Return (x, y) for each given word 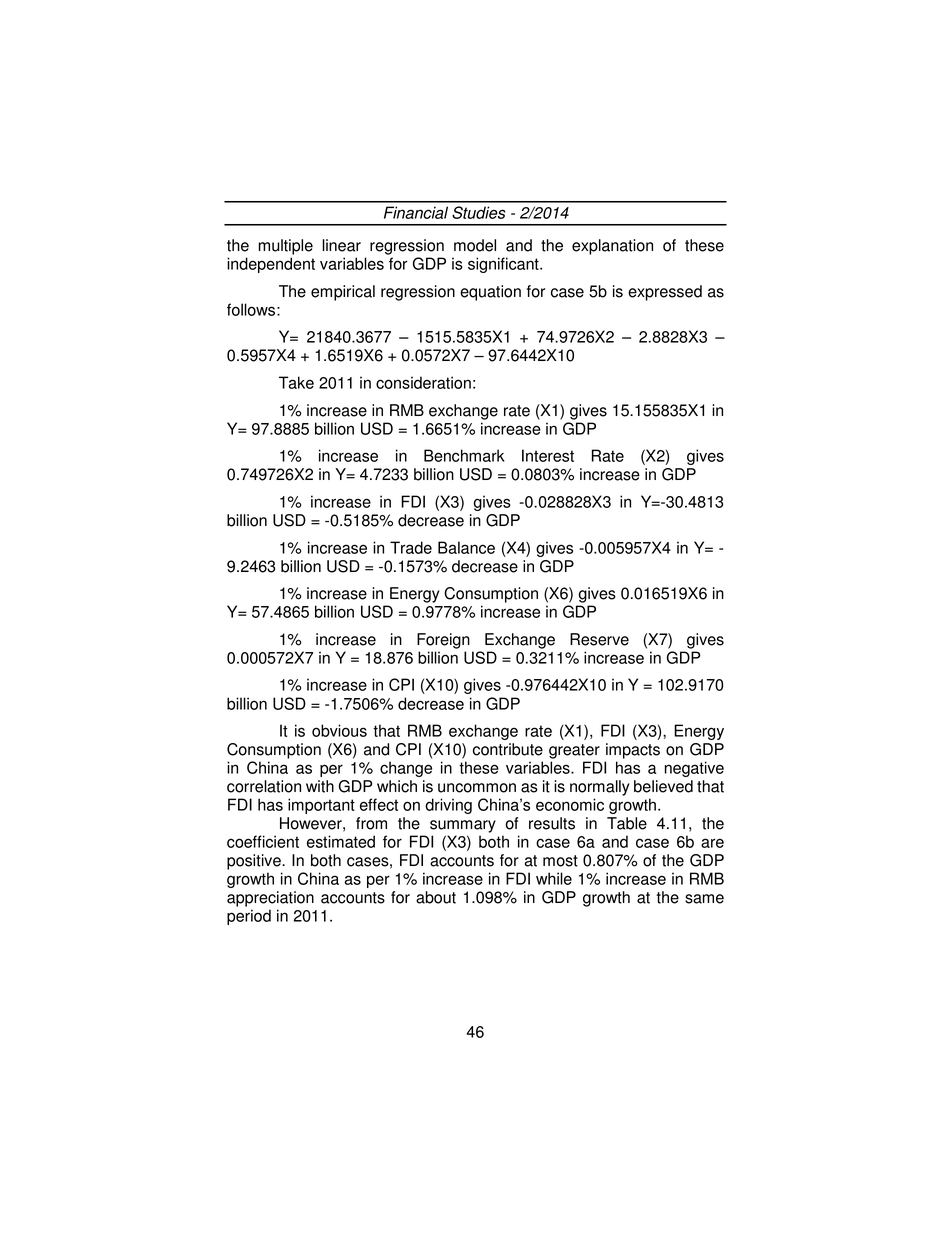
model (475, 245)
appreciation (270, 899)
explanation (612, 247)
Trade (411, 547)
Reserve (599, 639)
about (436, 897)
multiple (286, 247)
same (704, 899)
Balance (466, 547)
